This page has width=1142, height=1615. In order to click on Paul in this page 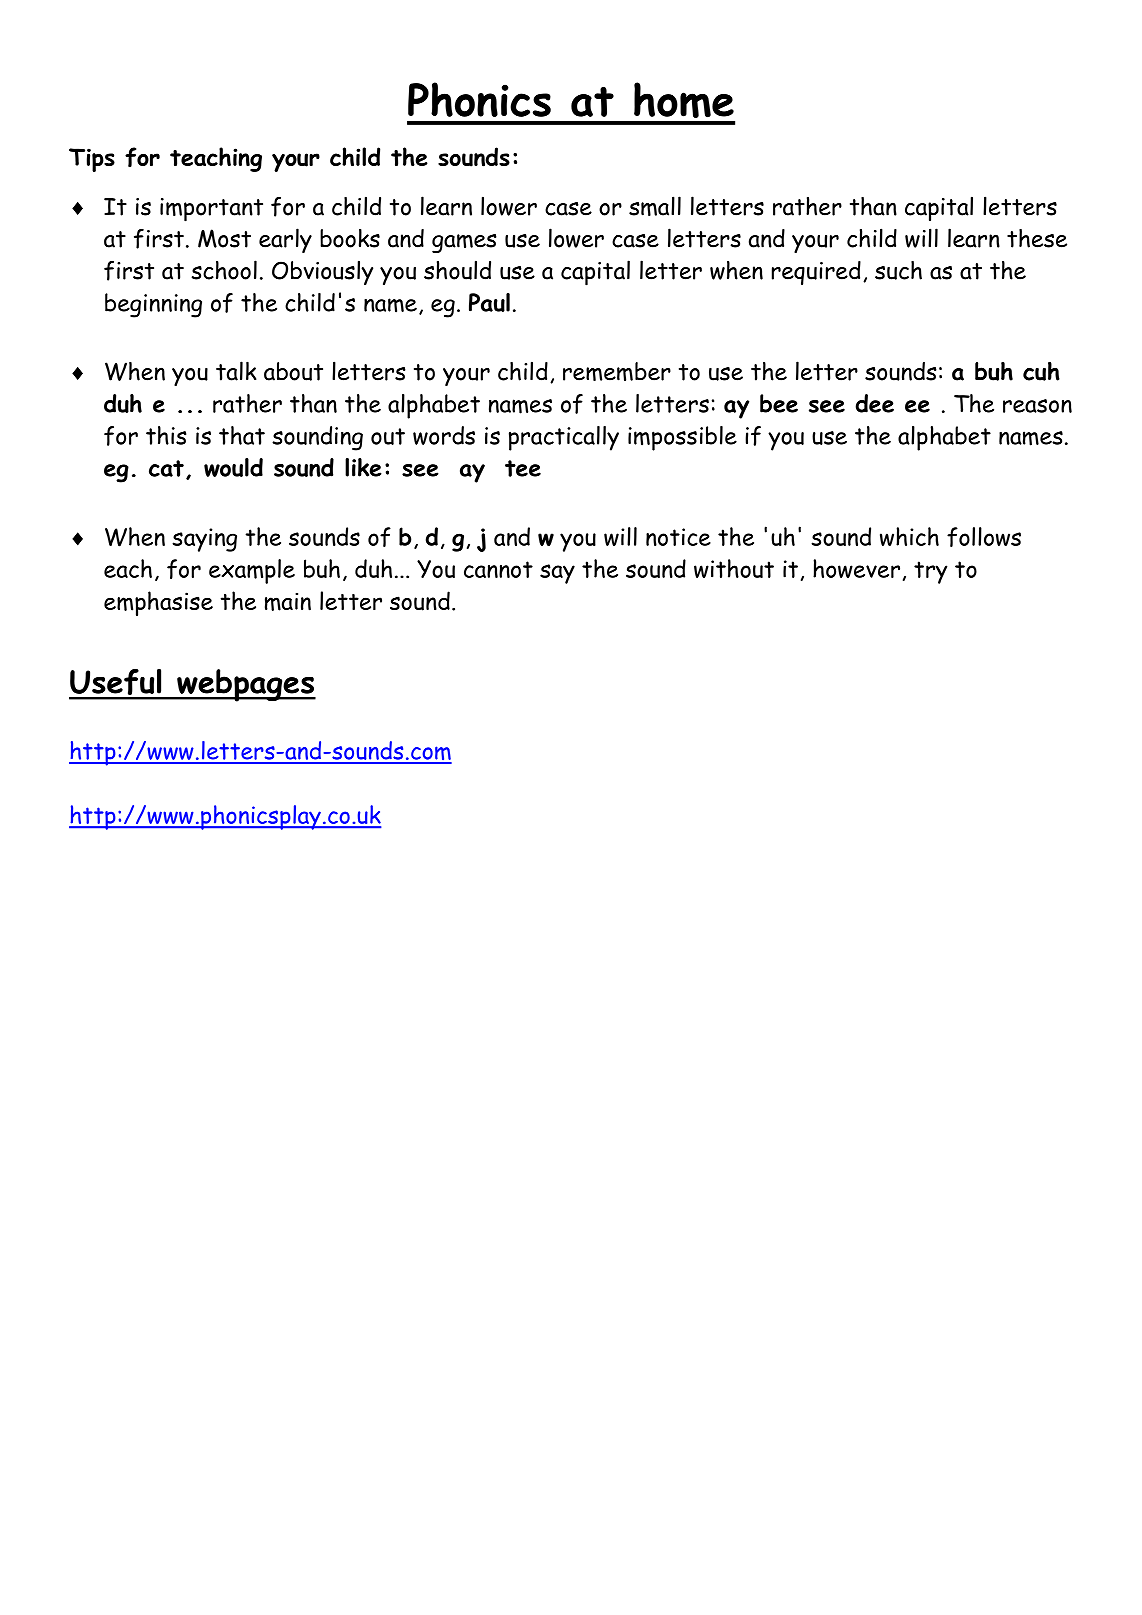, I will do `click(489, 302)`.
